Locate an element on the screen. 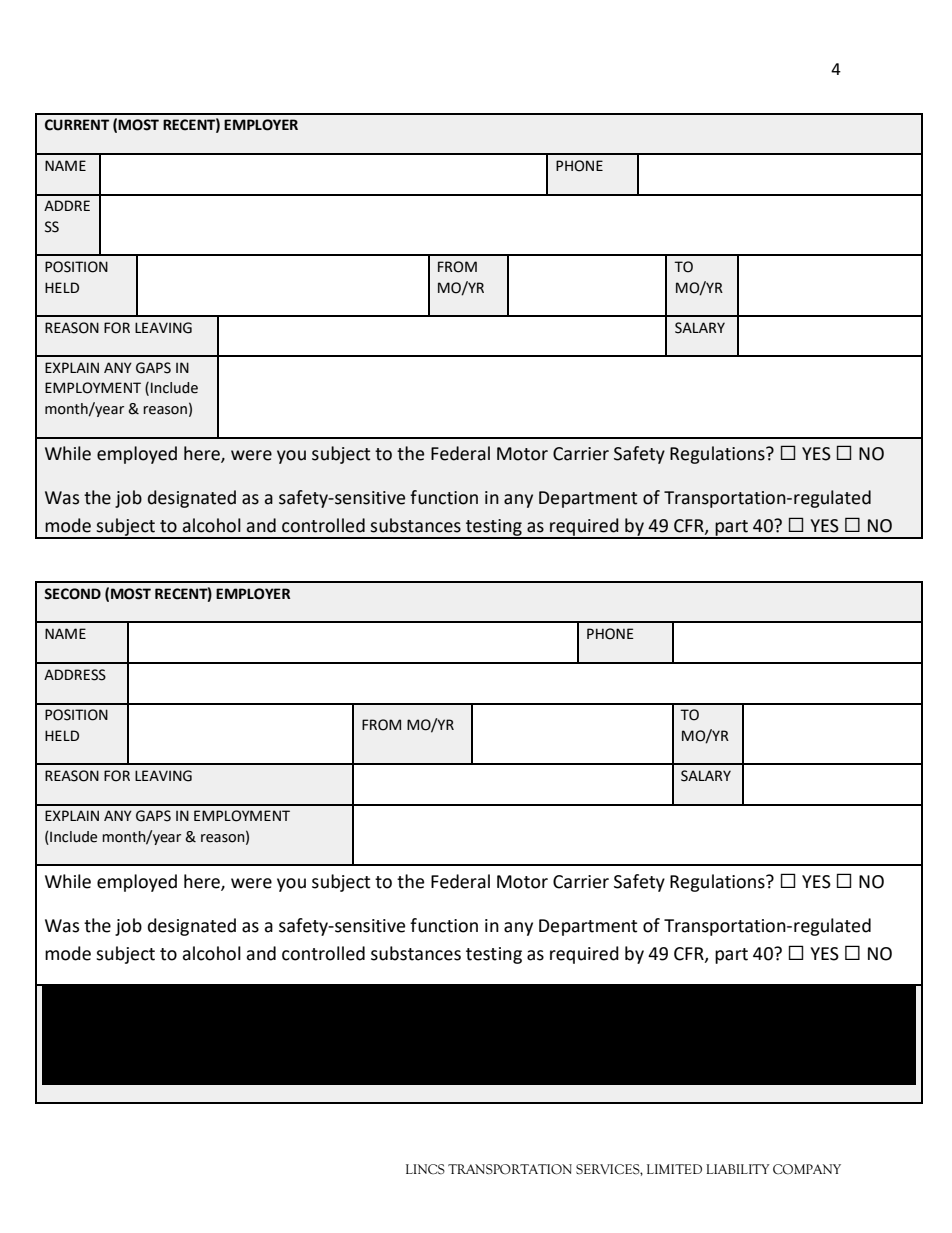  CURRENT is located at coordinates (77, 125).
